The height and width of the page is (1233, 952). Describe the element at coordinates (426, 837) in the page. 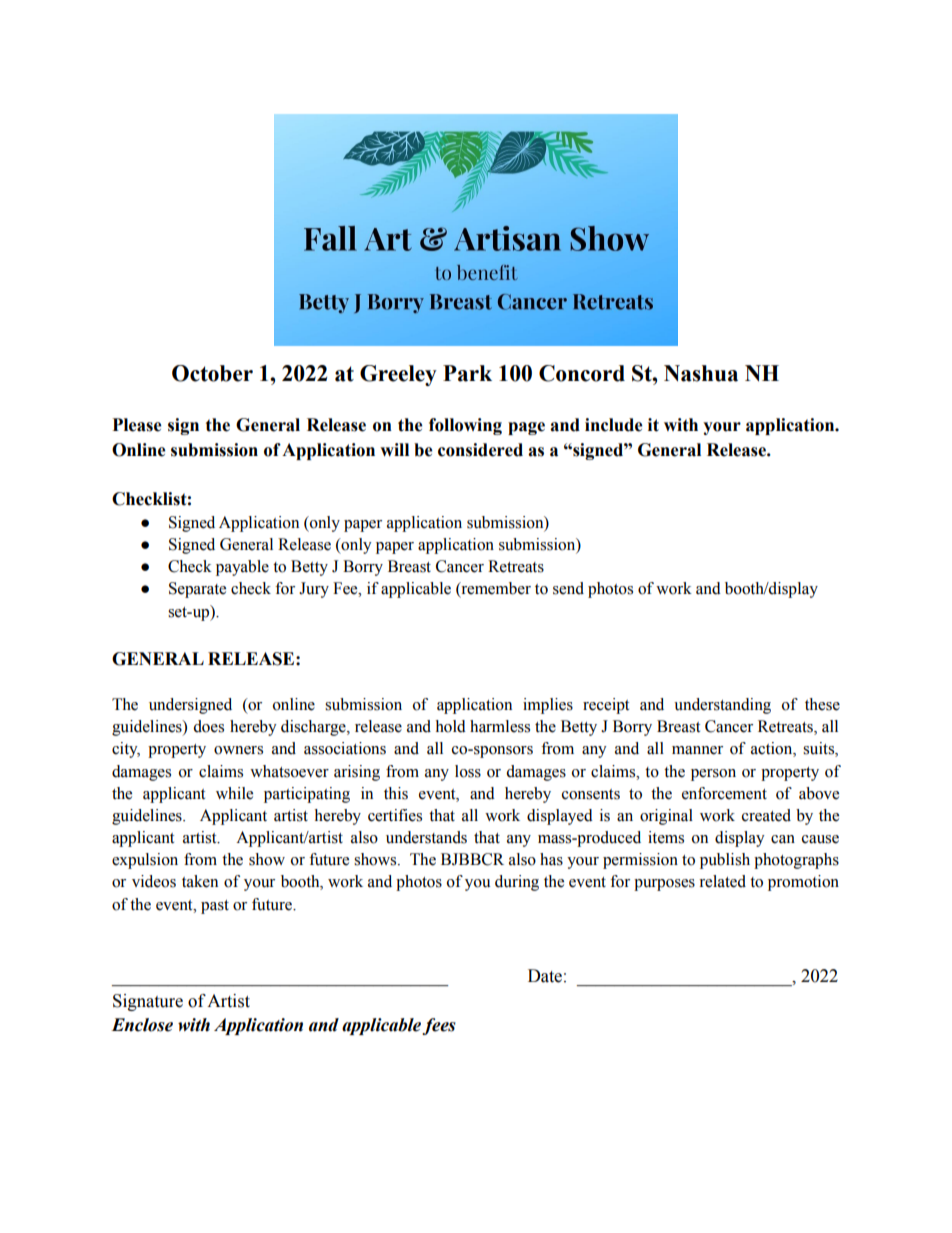

I see `understands` at that location.
